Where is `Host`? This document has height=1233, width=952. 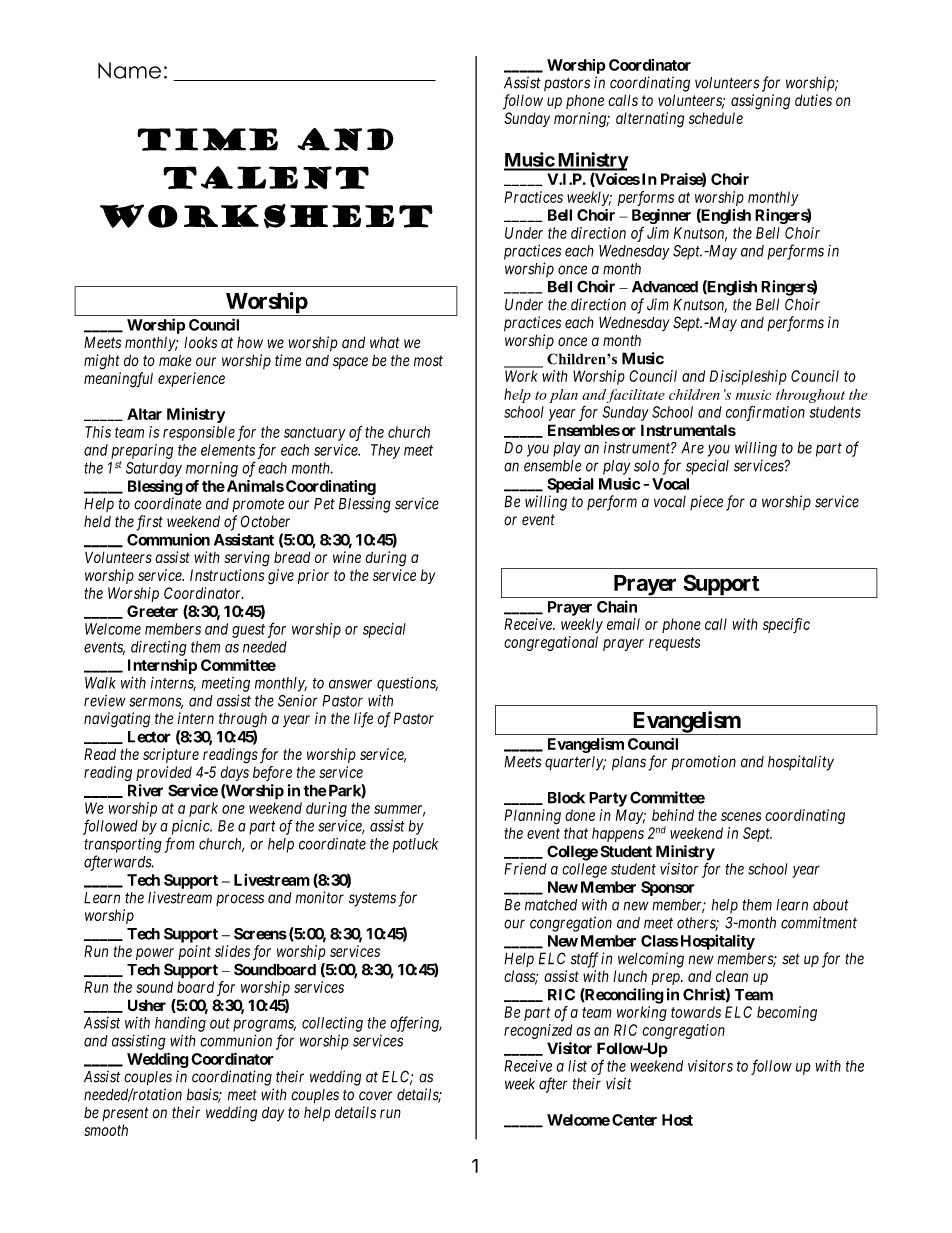
Host is located at coordinates (677, 1120).
